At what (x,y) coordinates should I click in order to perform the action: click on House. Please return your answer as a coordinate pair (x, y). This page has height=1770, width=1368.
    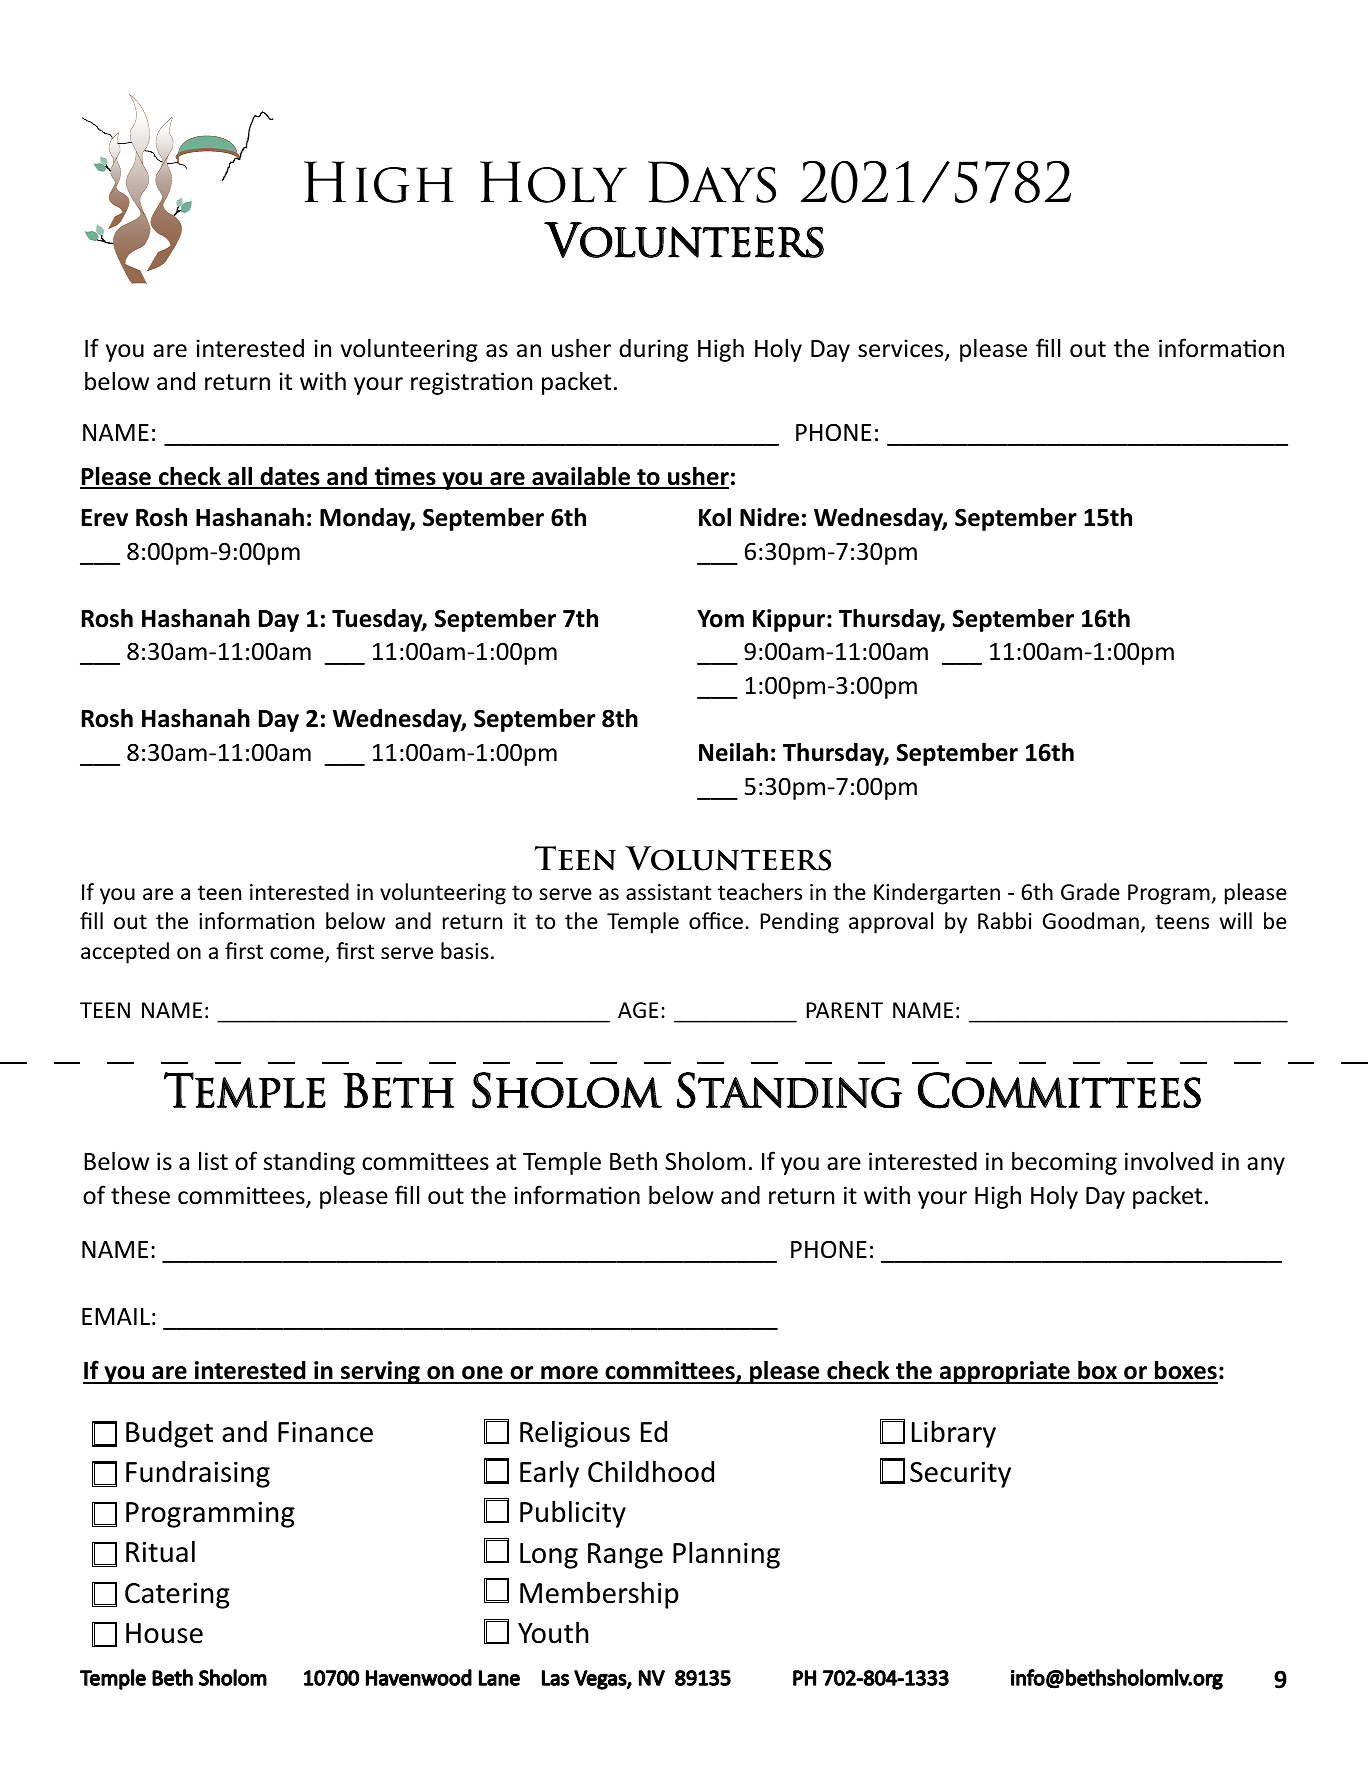
    Looking at the image, I should click on (164, 1633).
